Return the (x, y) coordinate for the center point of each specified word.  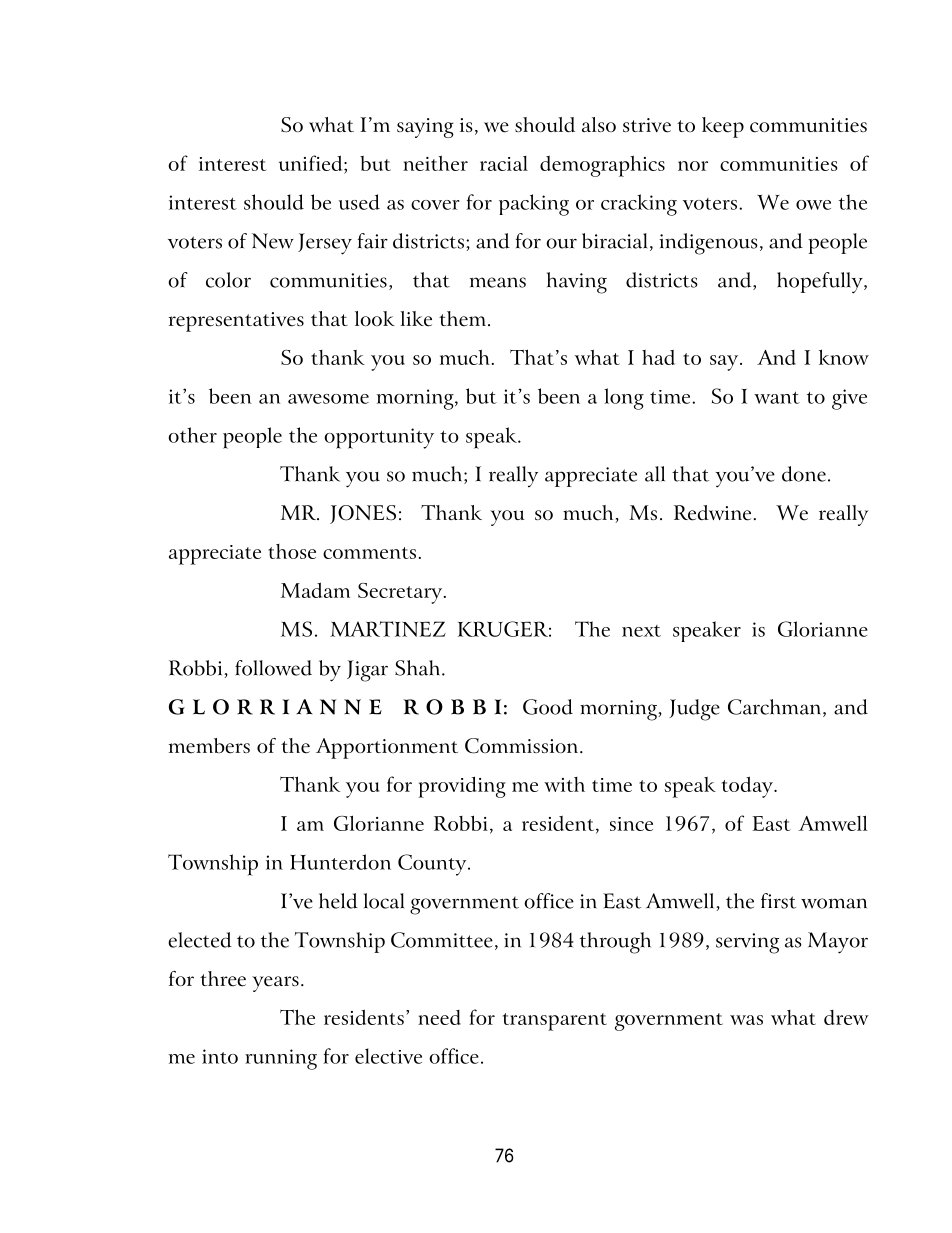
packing (534, 205)
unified (312, 163)
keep (723, 127)
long (624, 399)
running (281, 1059)
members (209, 746)
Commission (523, 746)
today (749, 787)
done (804, 474)
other (192, 435)
